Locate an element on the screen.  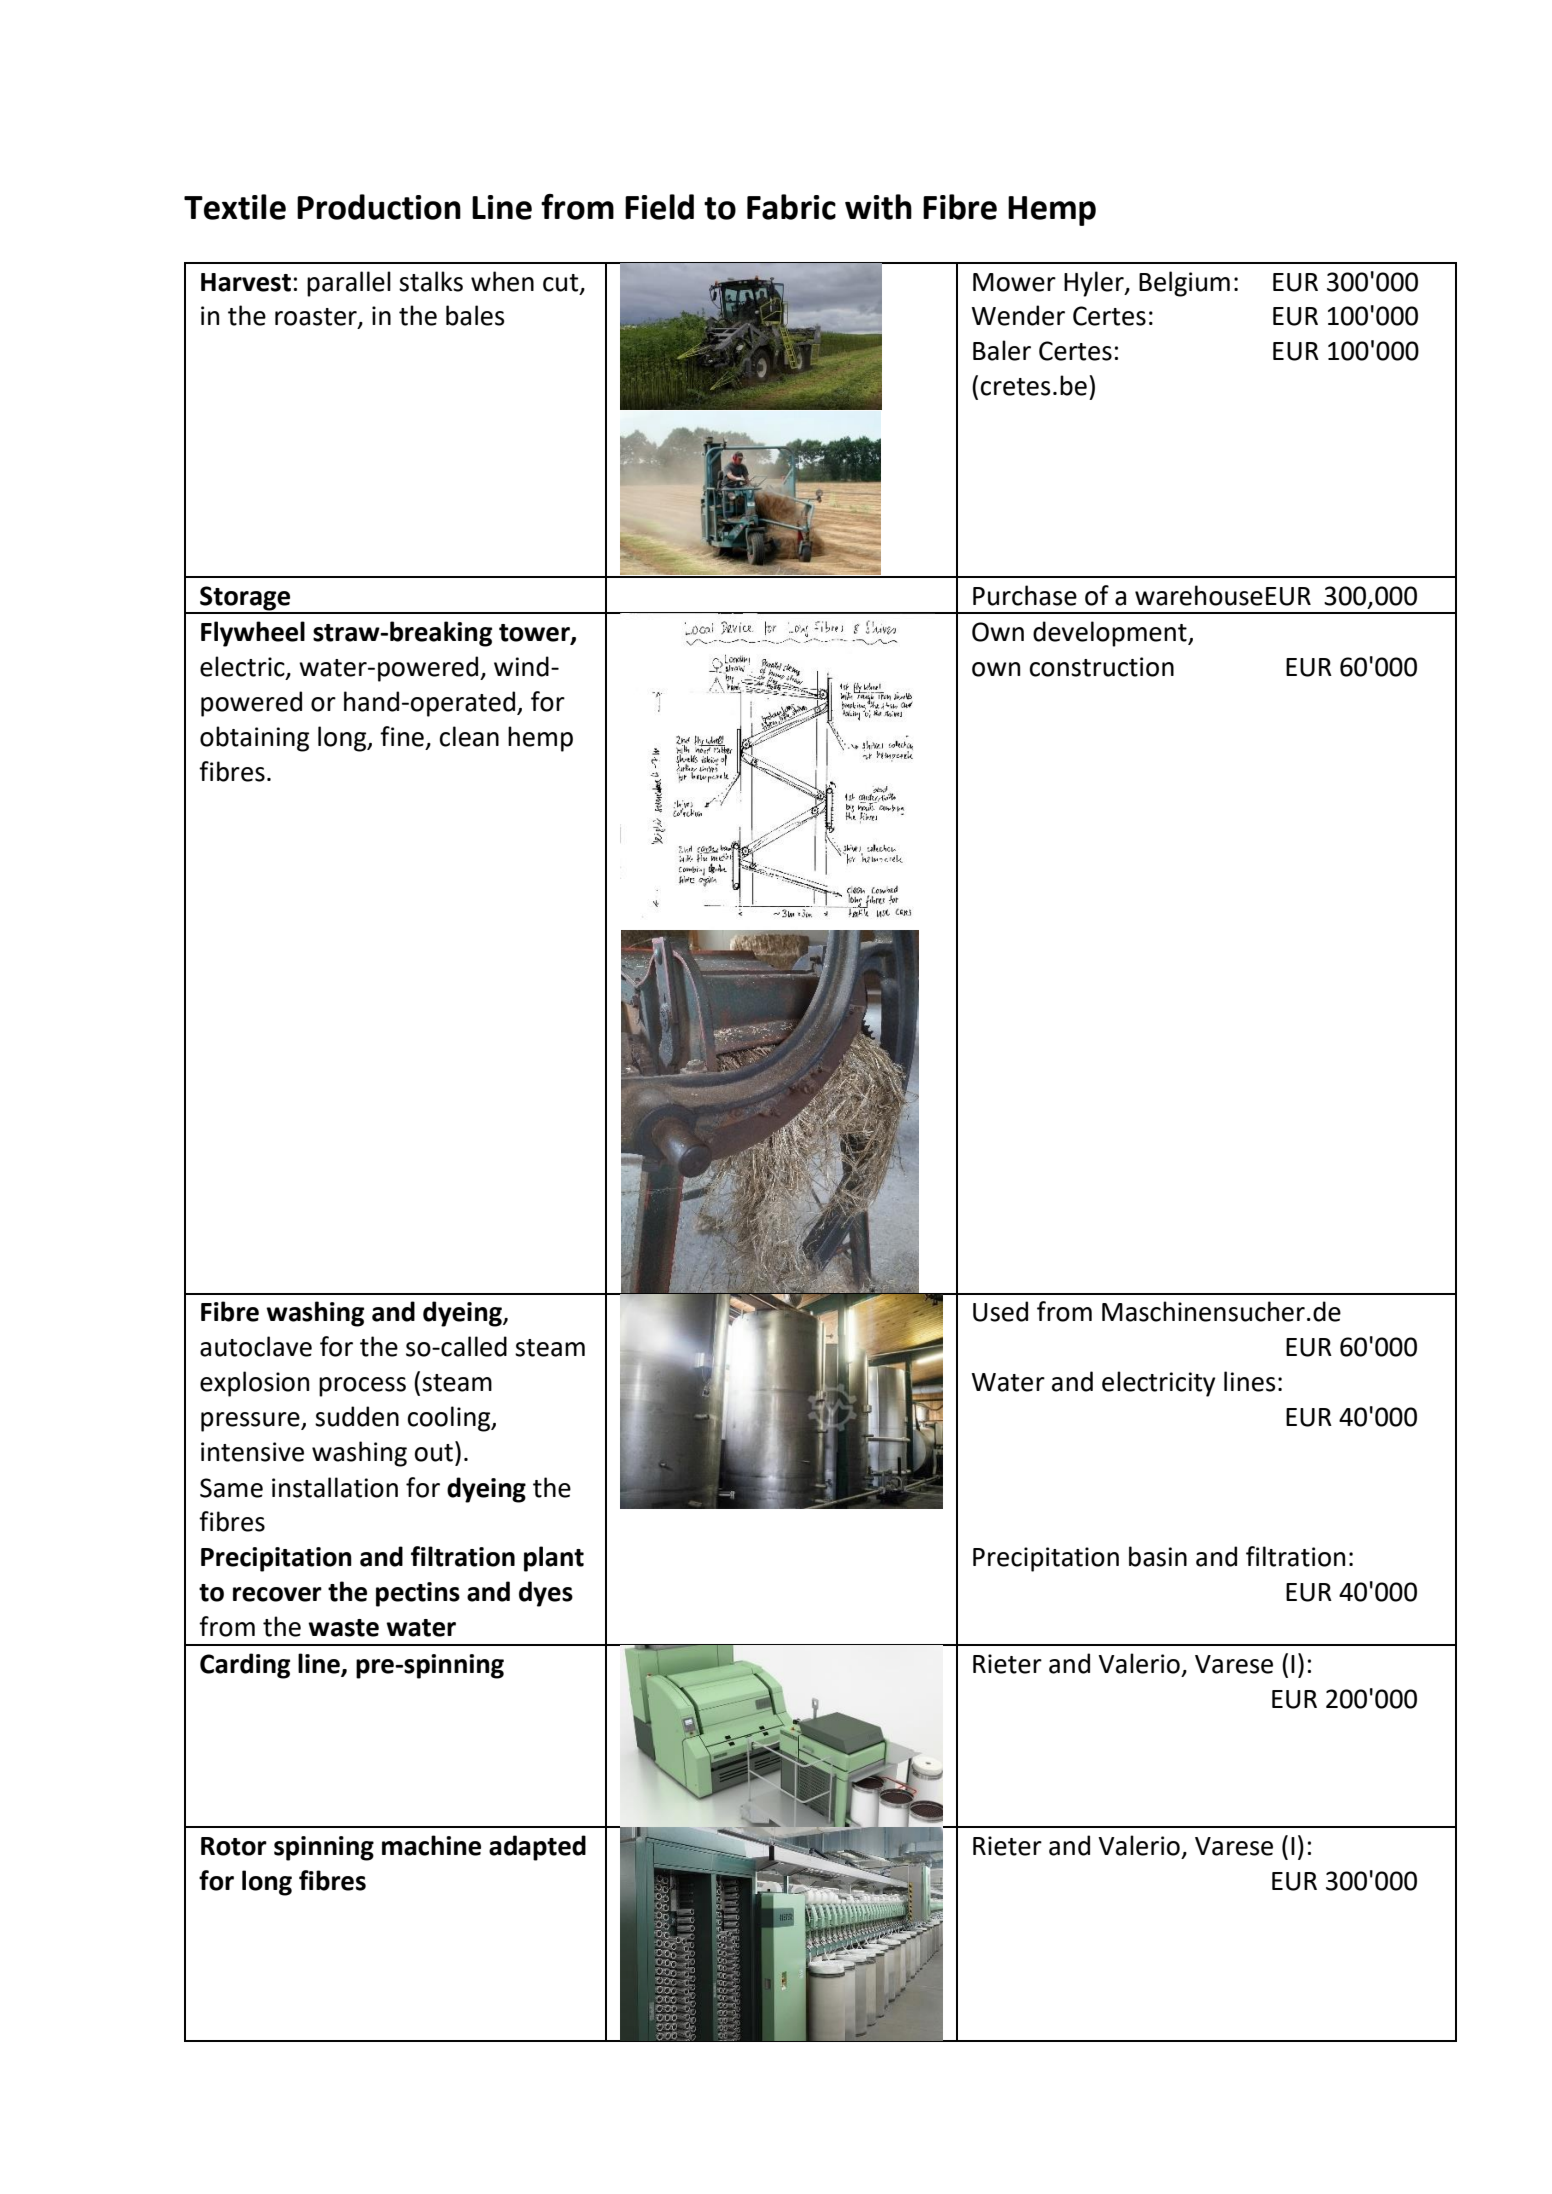
Used is located at coordinates (1000, 1311).
